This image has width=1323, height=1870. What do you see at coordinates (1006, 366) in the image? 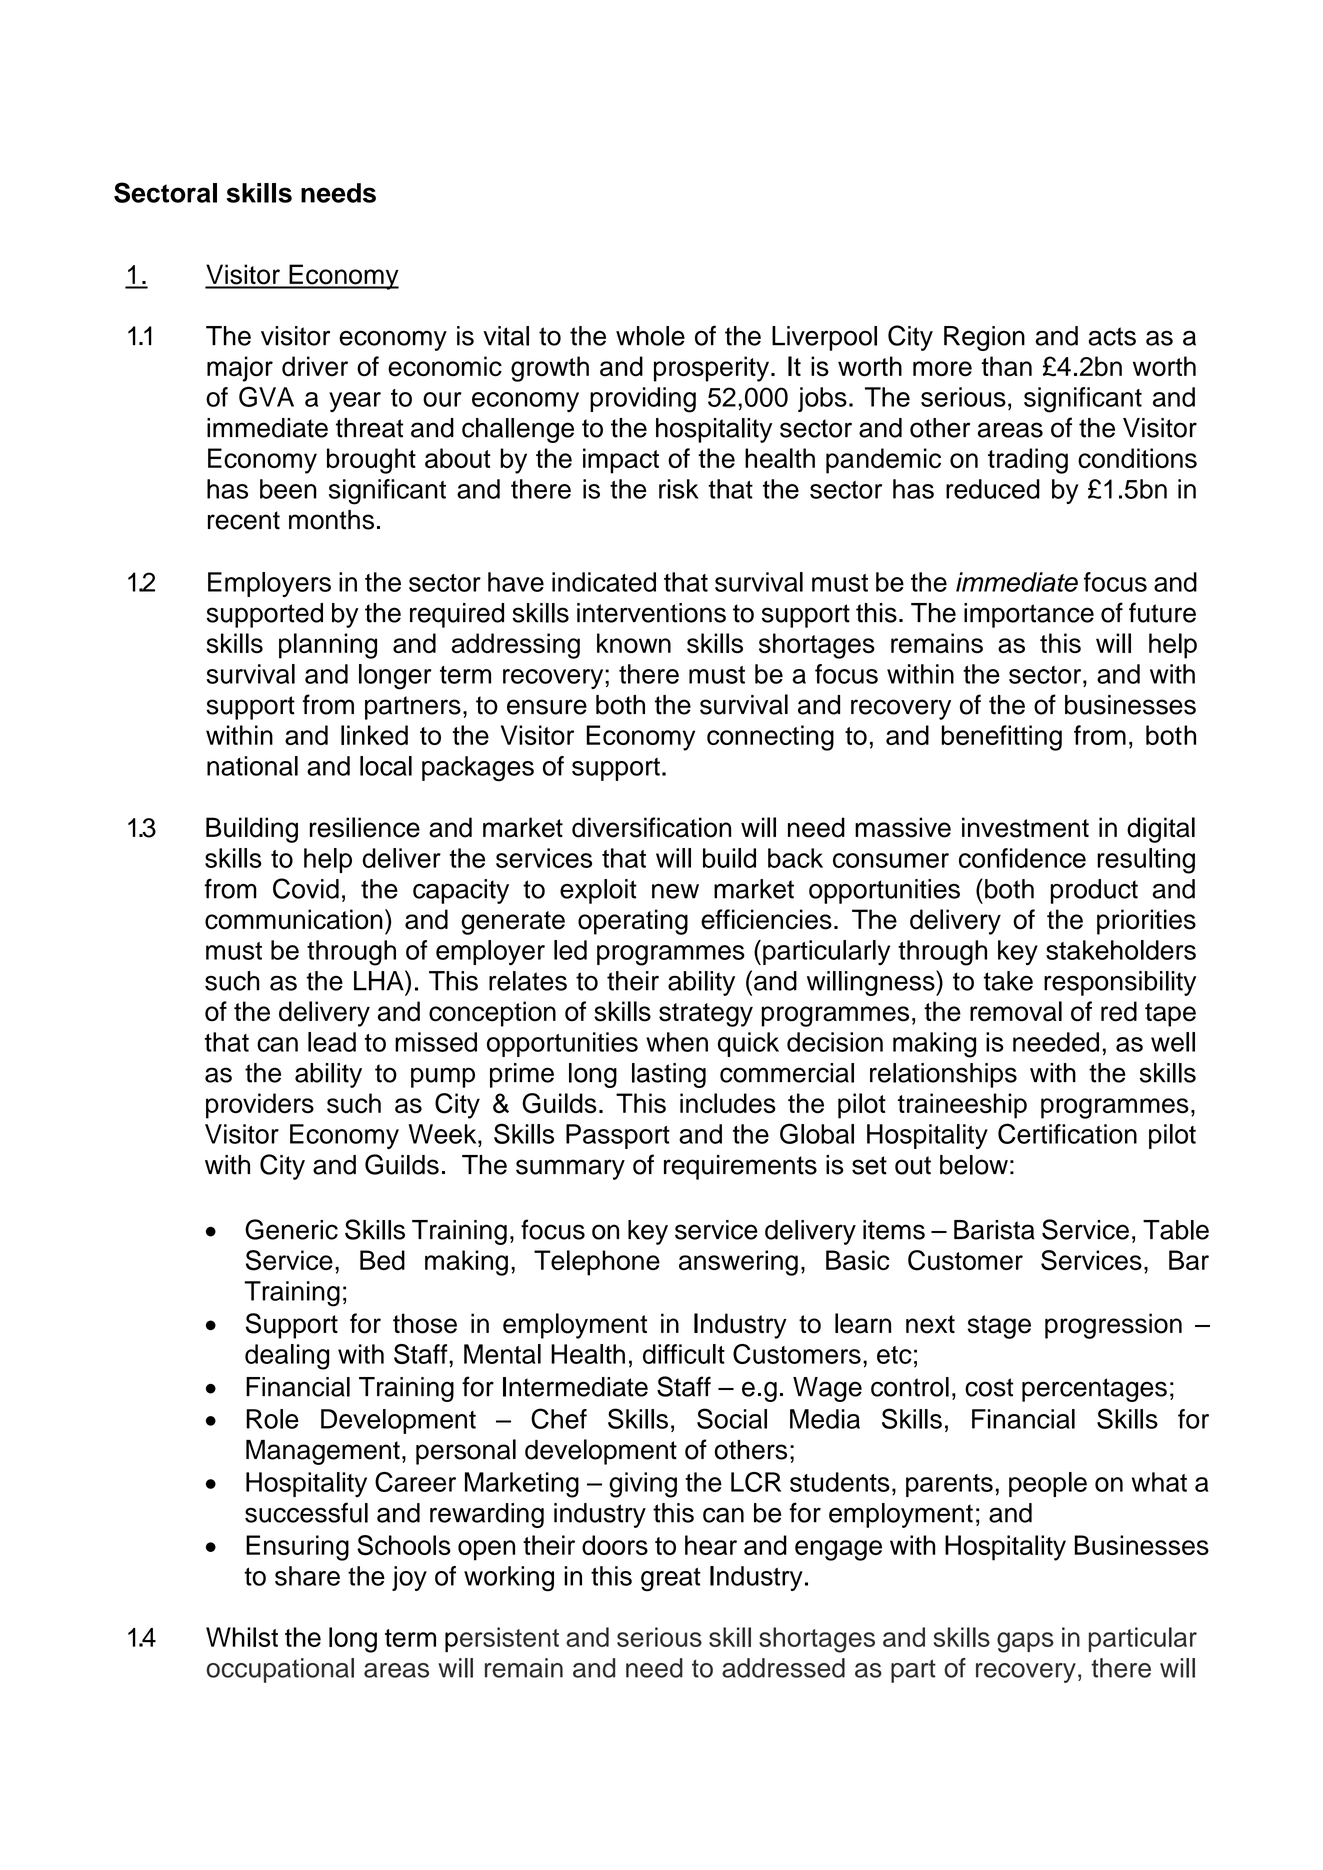
I see `than` at bounding box center [1006, 366].
